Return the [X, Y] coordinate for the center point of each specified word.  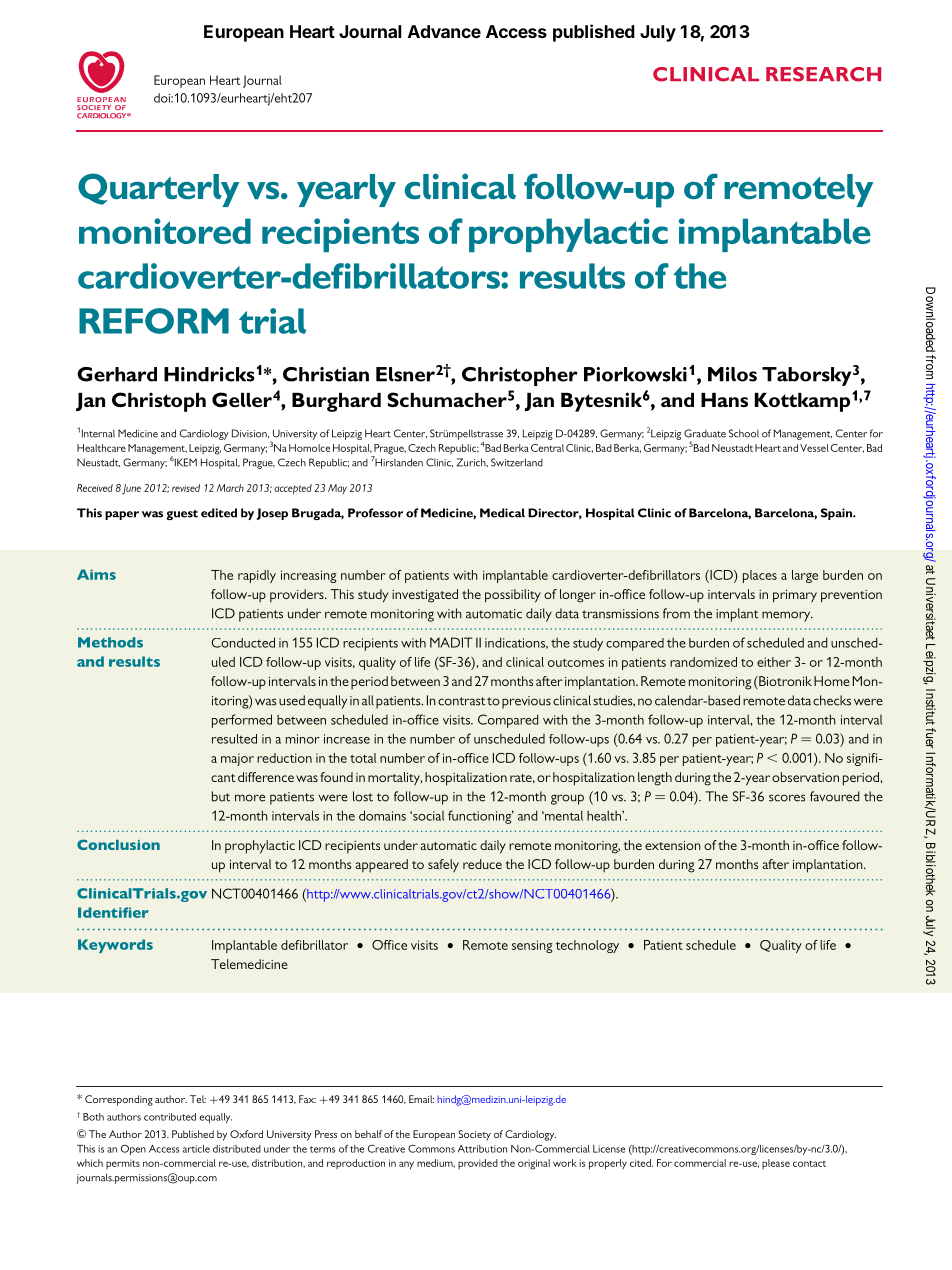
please [776, 1164]
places [760, 576]
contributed [170, 1117]
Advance [444, 31]
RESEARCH [823, 74]
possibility [513, 596]
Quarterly [158, 190]
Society [474, 1135]
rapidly [257, 576]
